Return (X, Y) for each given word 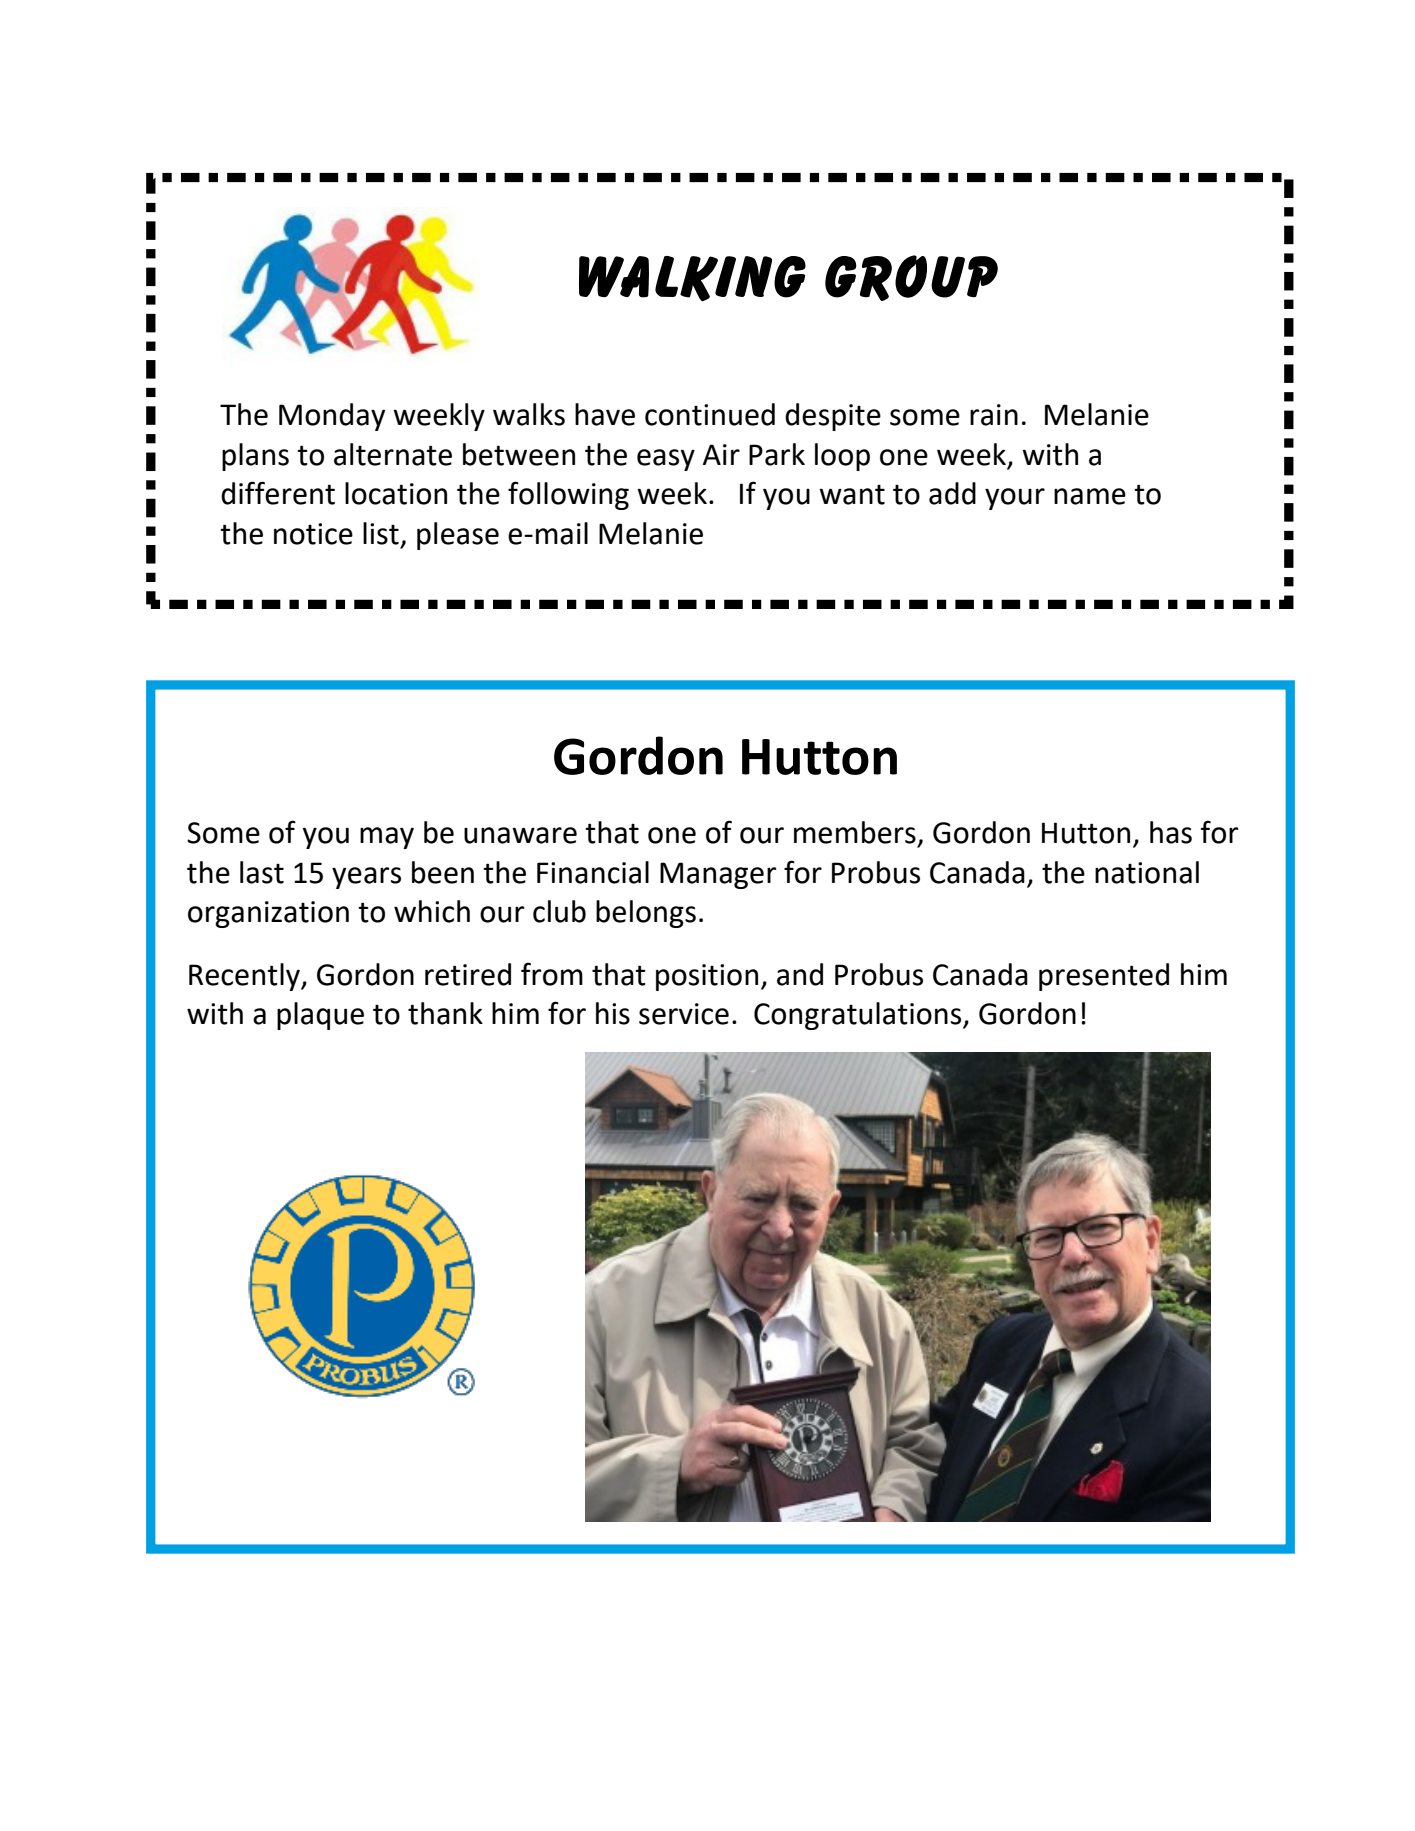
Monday (332, 417)
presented (1104, 977)
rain (994, 415)
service (684, 1014)
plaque (320, 1016)
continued (710, 414)
